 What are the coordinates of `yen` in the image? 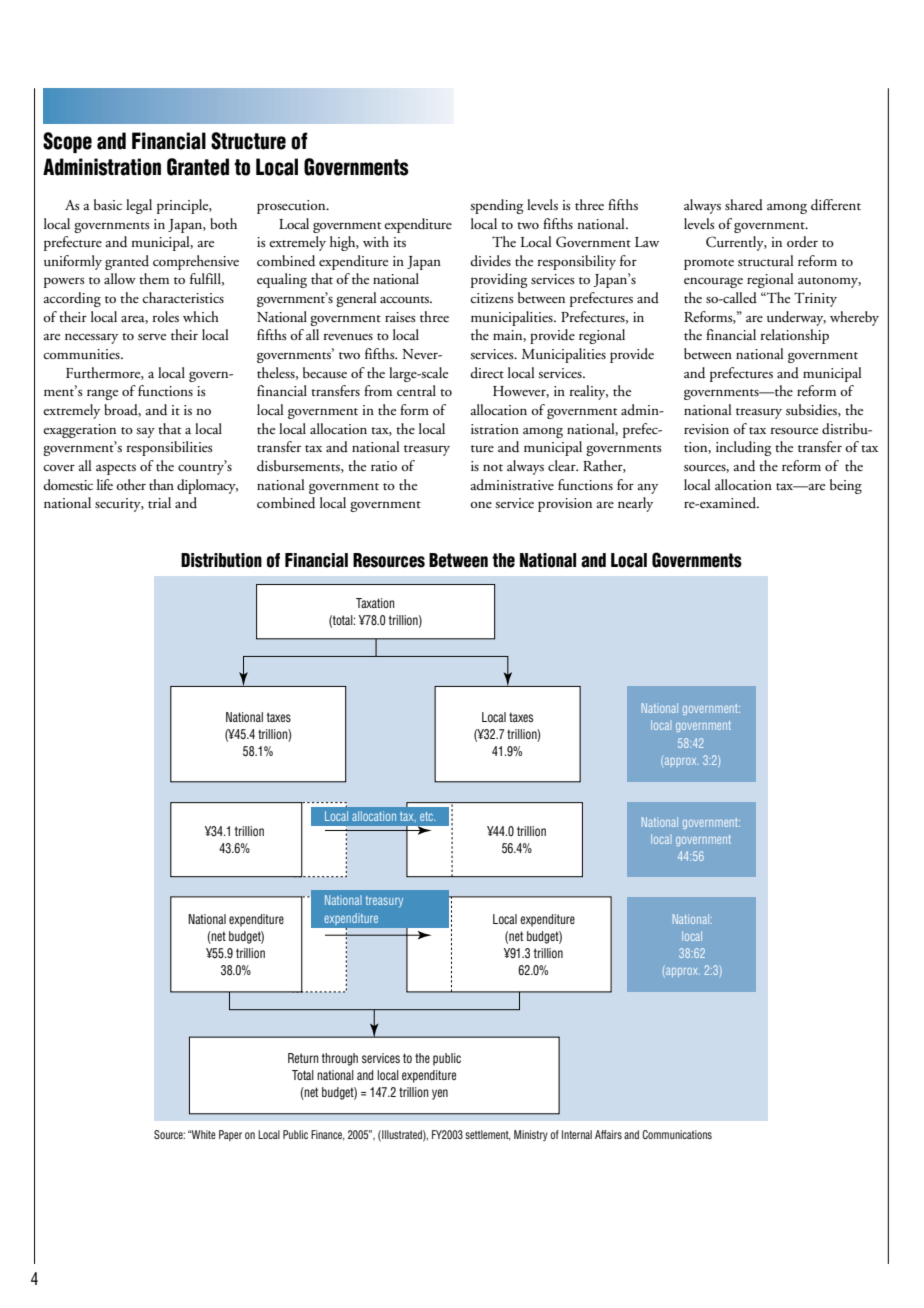 It's located at (440, 1094).
